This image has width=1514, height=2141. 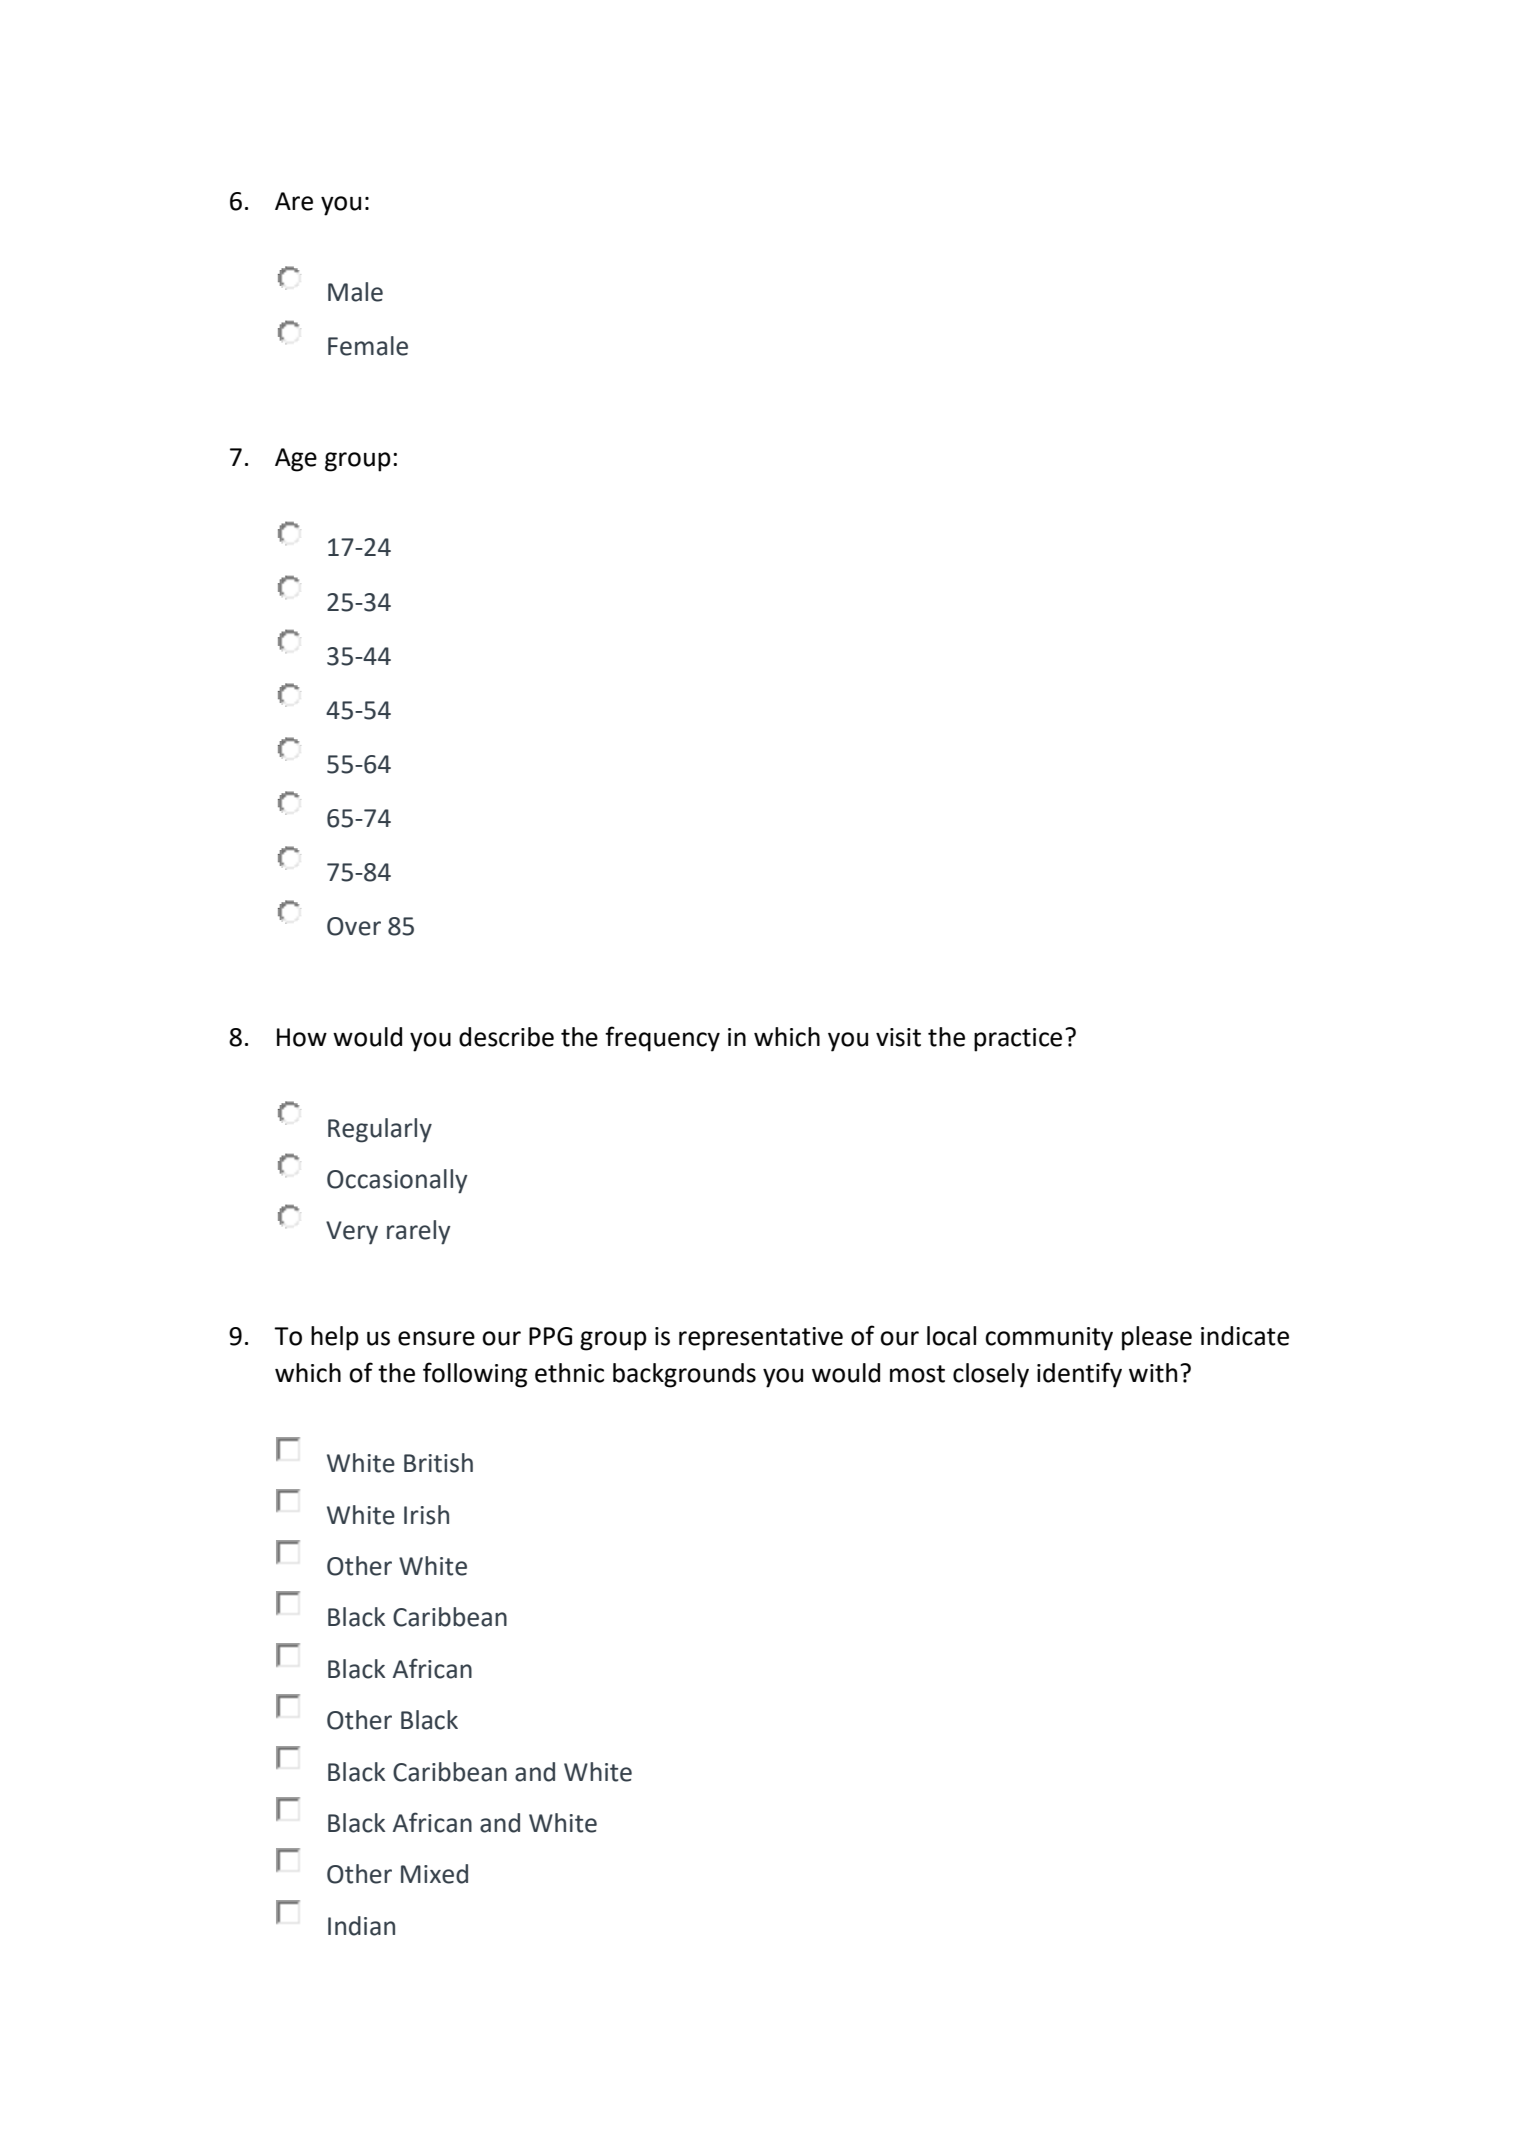 I want to click on describe, so click(x=506, y=1037).
